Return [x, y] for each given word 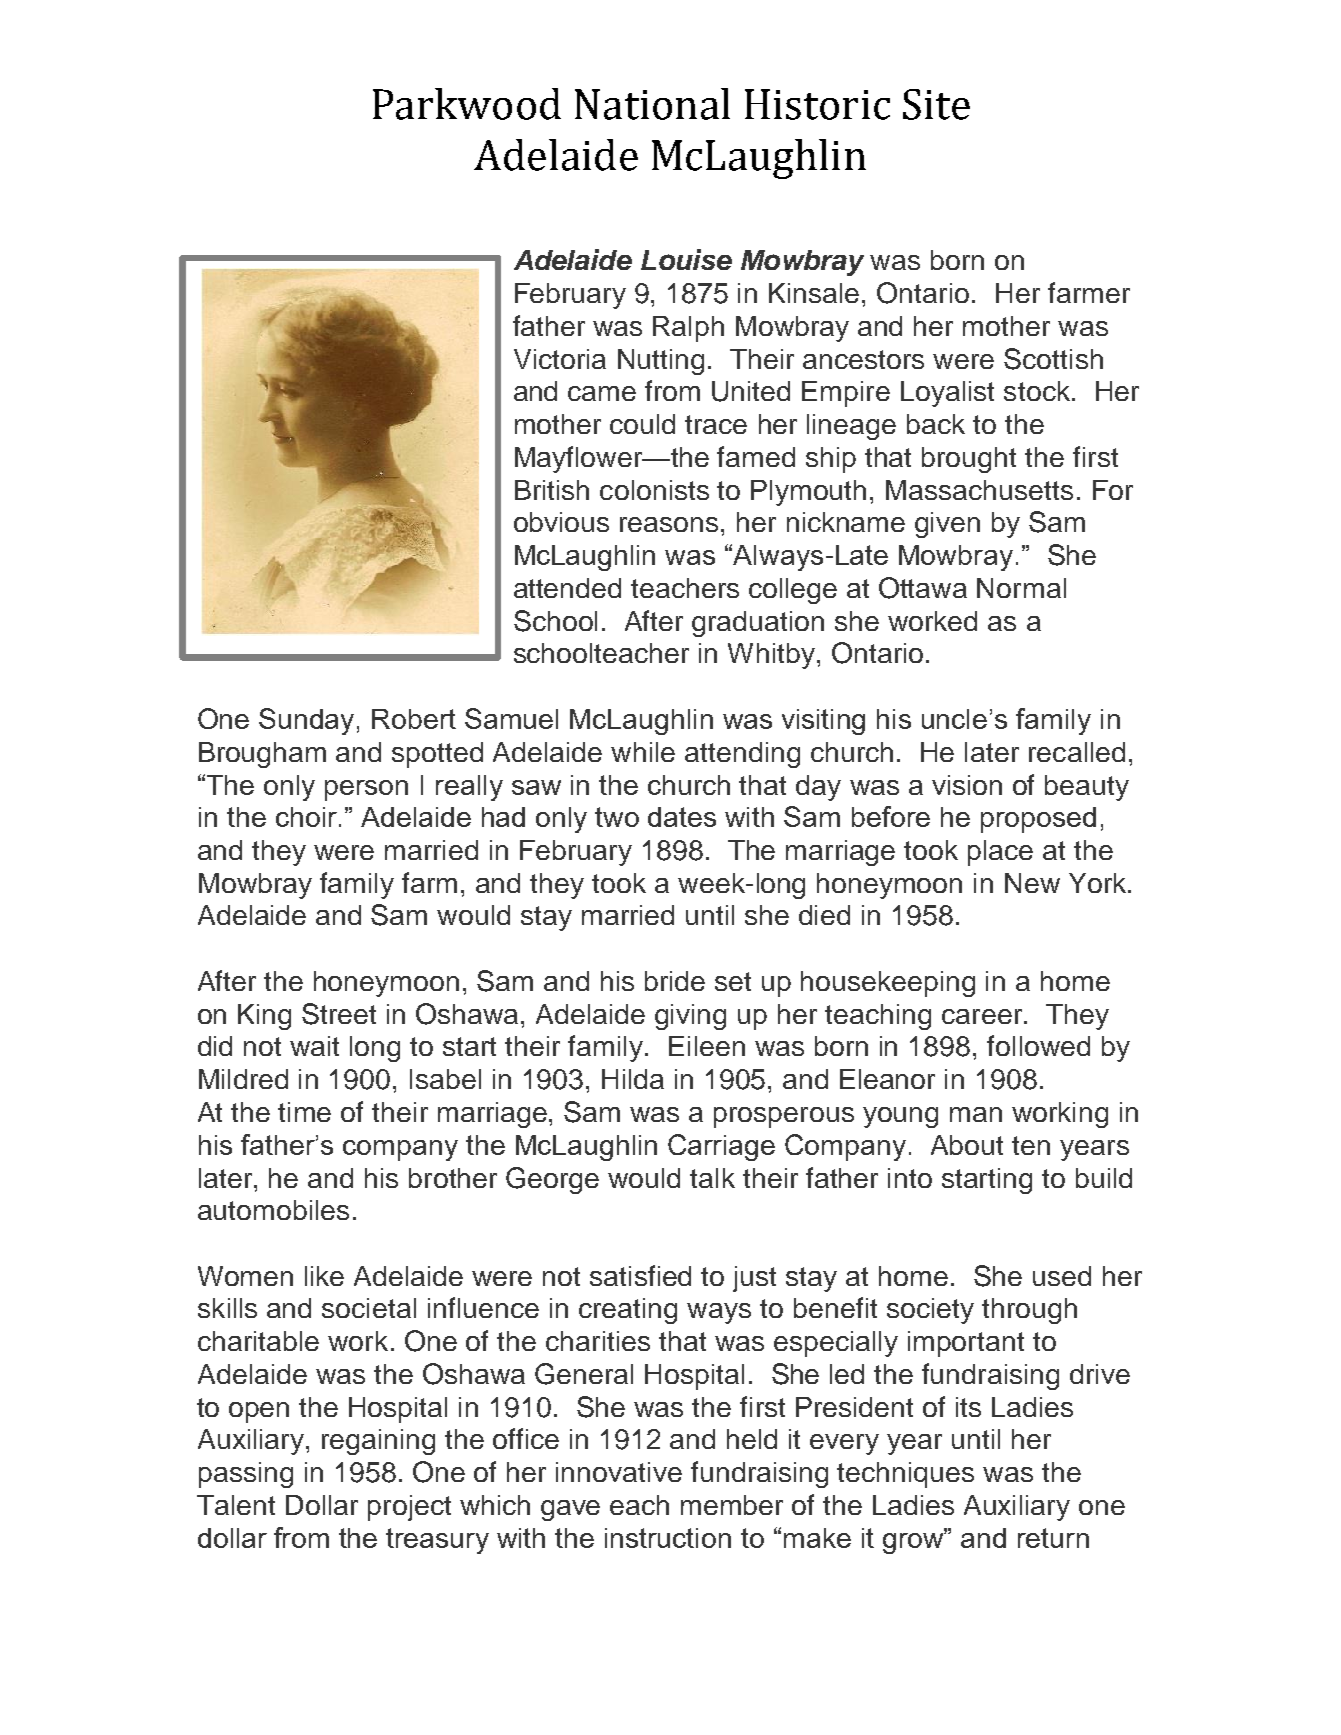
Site [936, 104]
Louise [686, 259]
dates [682, 817]
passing [246, 1475]
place [1000, 853]
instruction [668, 1538]
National [652, 104]
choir [306, 817]
